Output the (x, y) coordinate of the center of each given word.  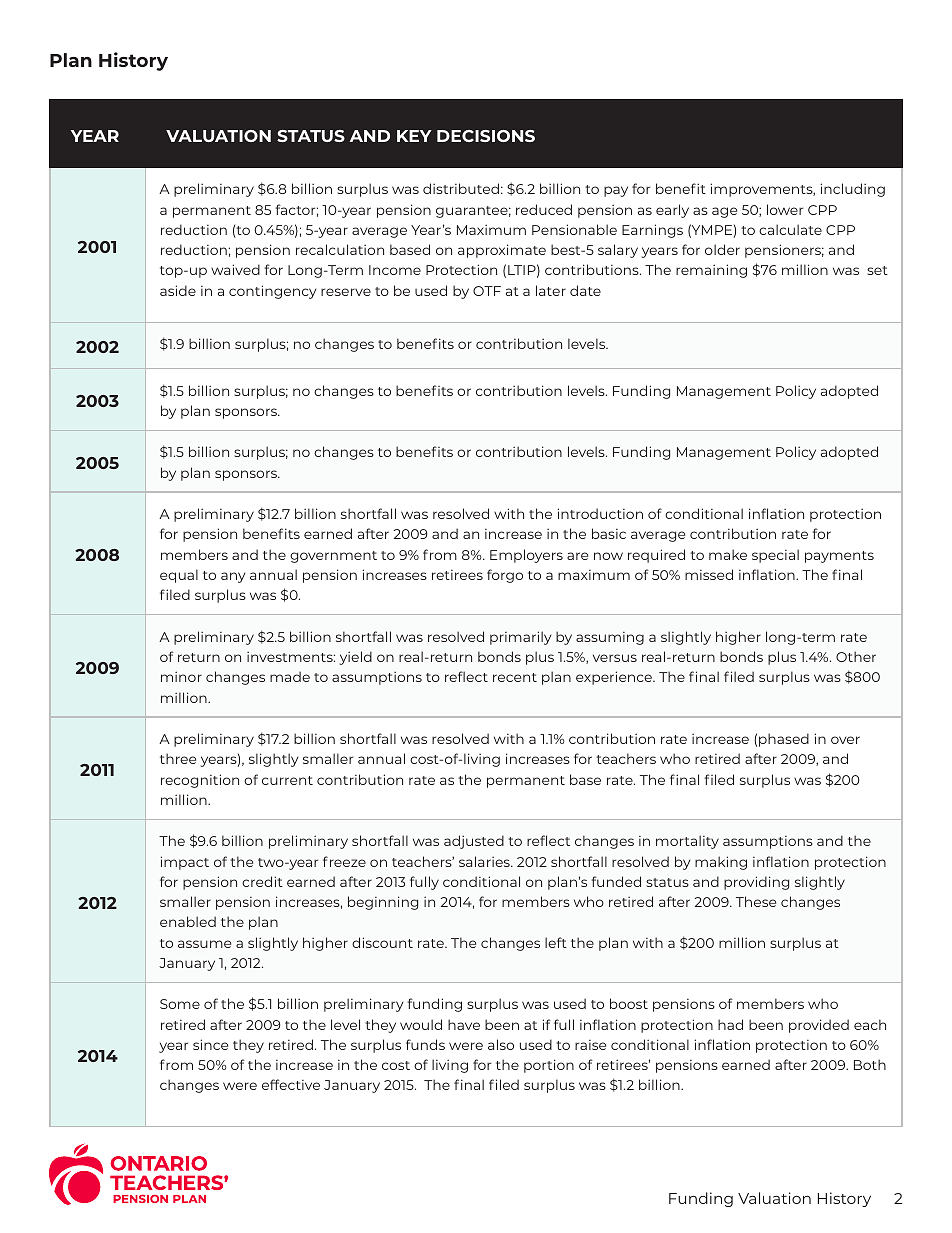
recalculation (340, 249)
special (775, 556)
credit (262, 881)
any (233, 577)
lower (785, 209)
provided (819, 1026)
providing (756, 883)
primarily (520, 638)
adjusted (474, 842)
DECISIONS (486, 136)
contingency (272, 292)
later (551, 290)
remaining (711, 271)
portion (549, 1066)
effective (291, 1084)
